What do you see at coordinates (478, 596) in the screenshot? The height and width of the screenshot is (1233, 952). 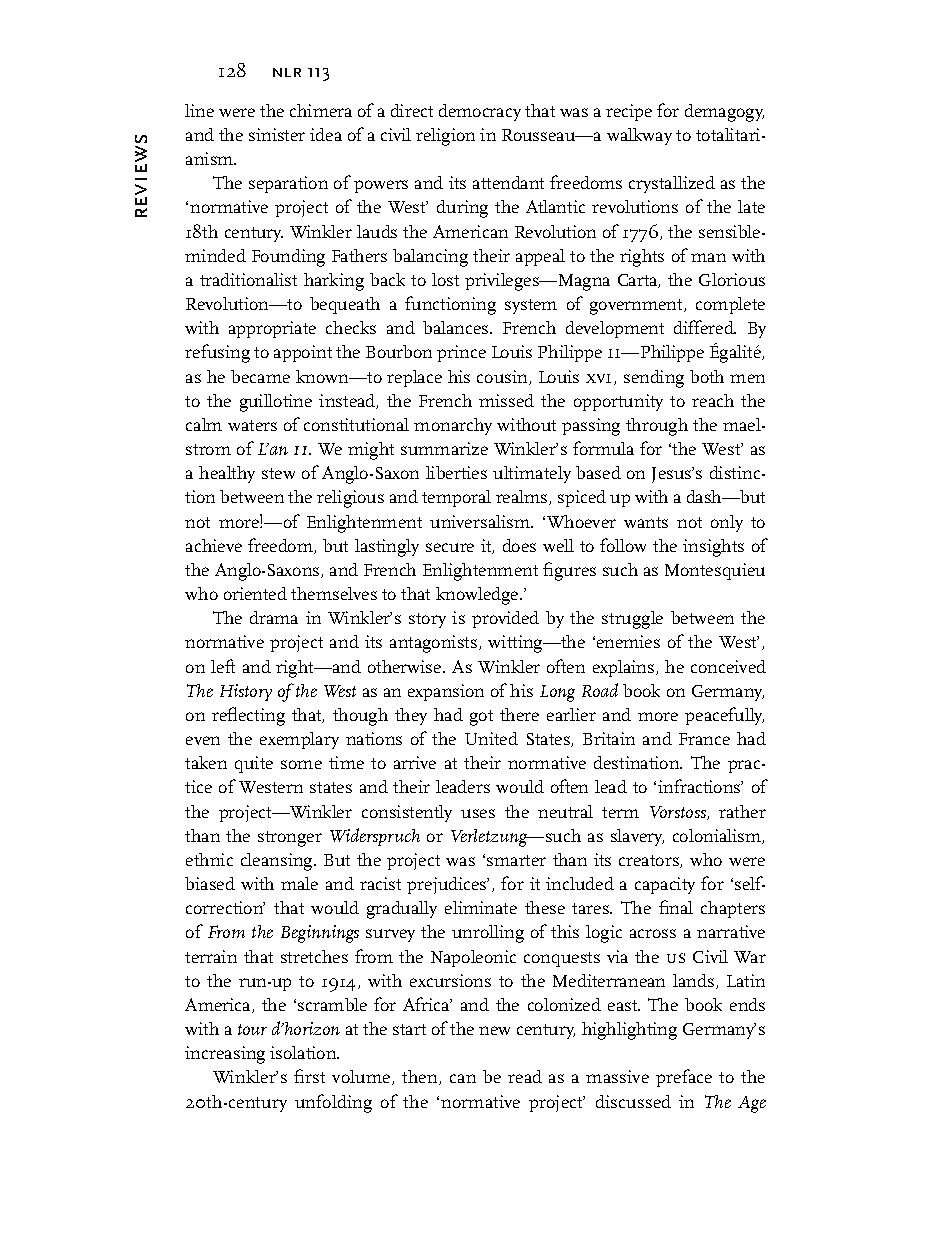 I see `knowledge` at bounding box center [478, 596].
